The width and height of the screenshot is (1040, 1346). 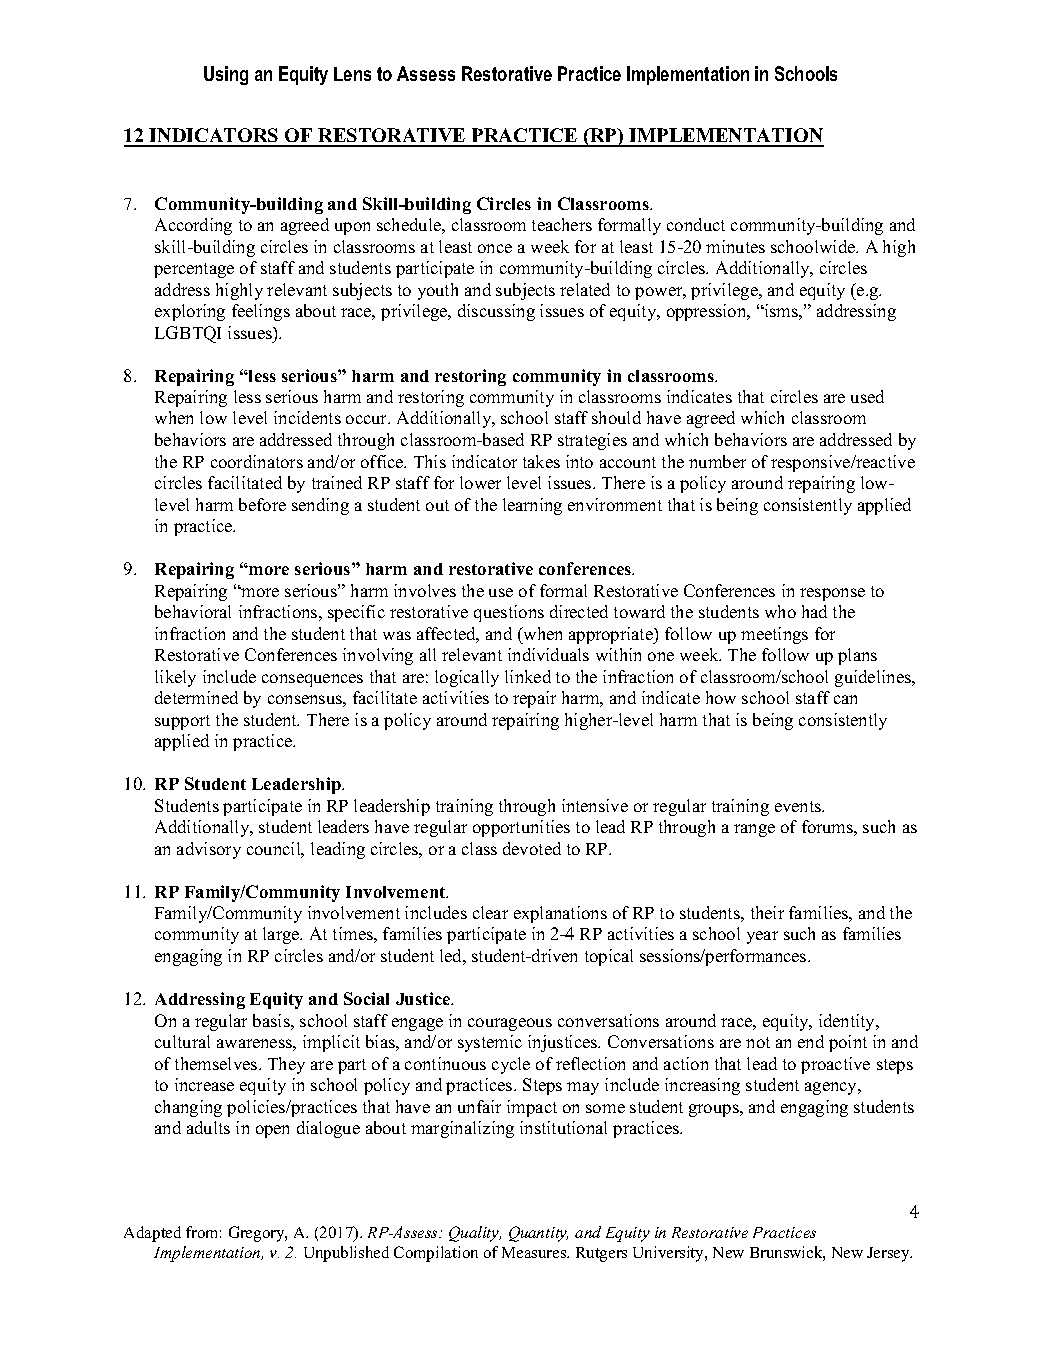 I want to click on teachers, so click(x=562, y=224).
